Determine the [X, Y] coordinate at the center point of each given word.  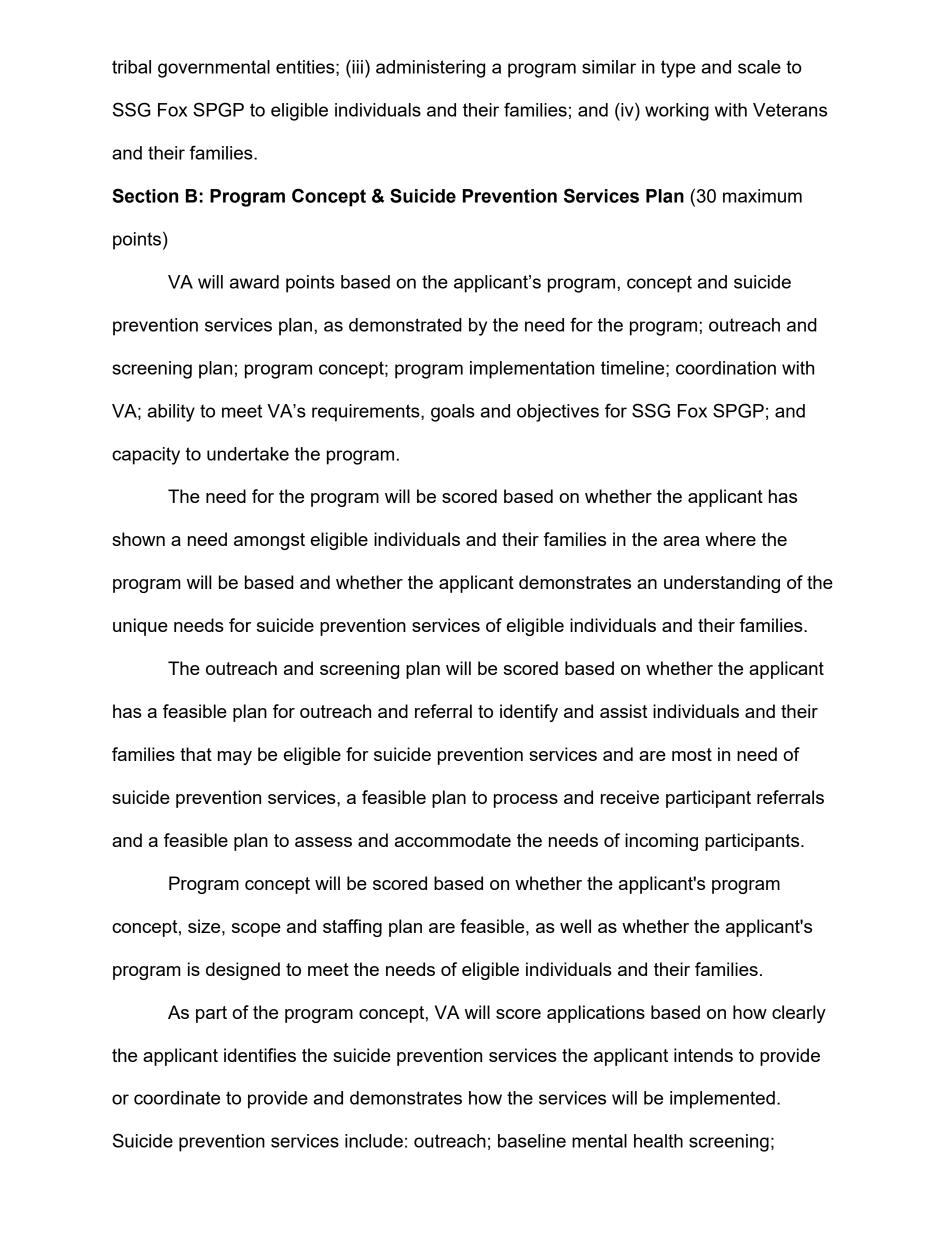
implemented [722, 1100]
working [677, 112]
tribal [131, 67]
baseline [532, 1141]
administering [430, 69]
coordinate [177, 1098]
